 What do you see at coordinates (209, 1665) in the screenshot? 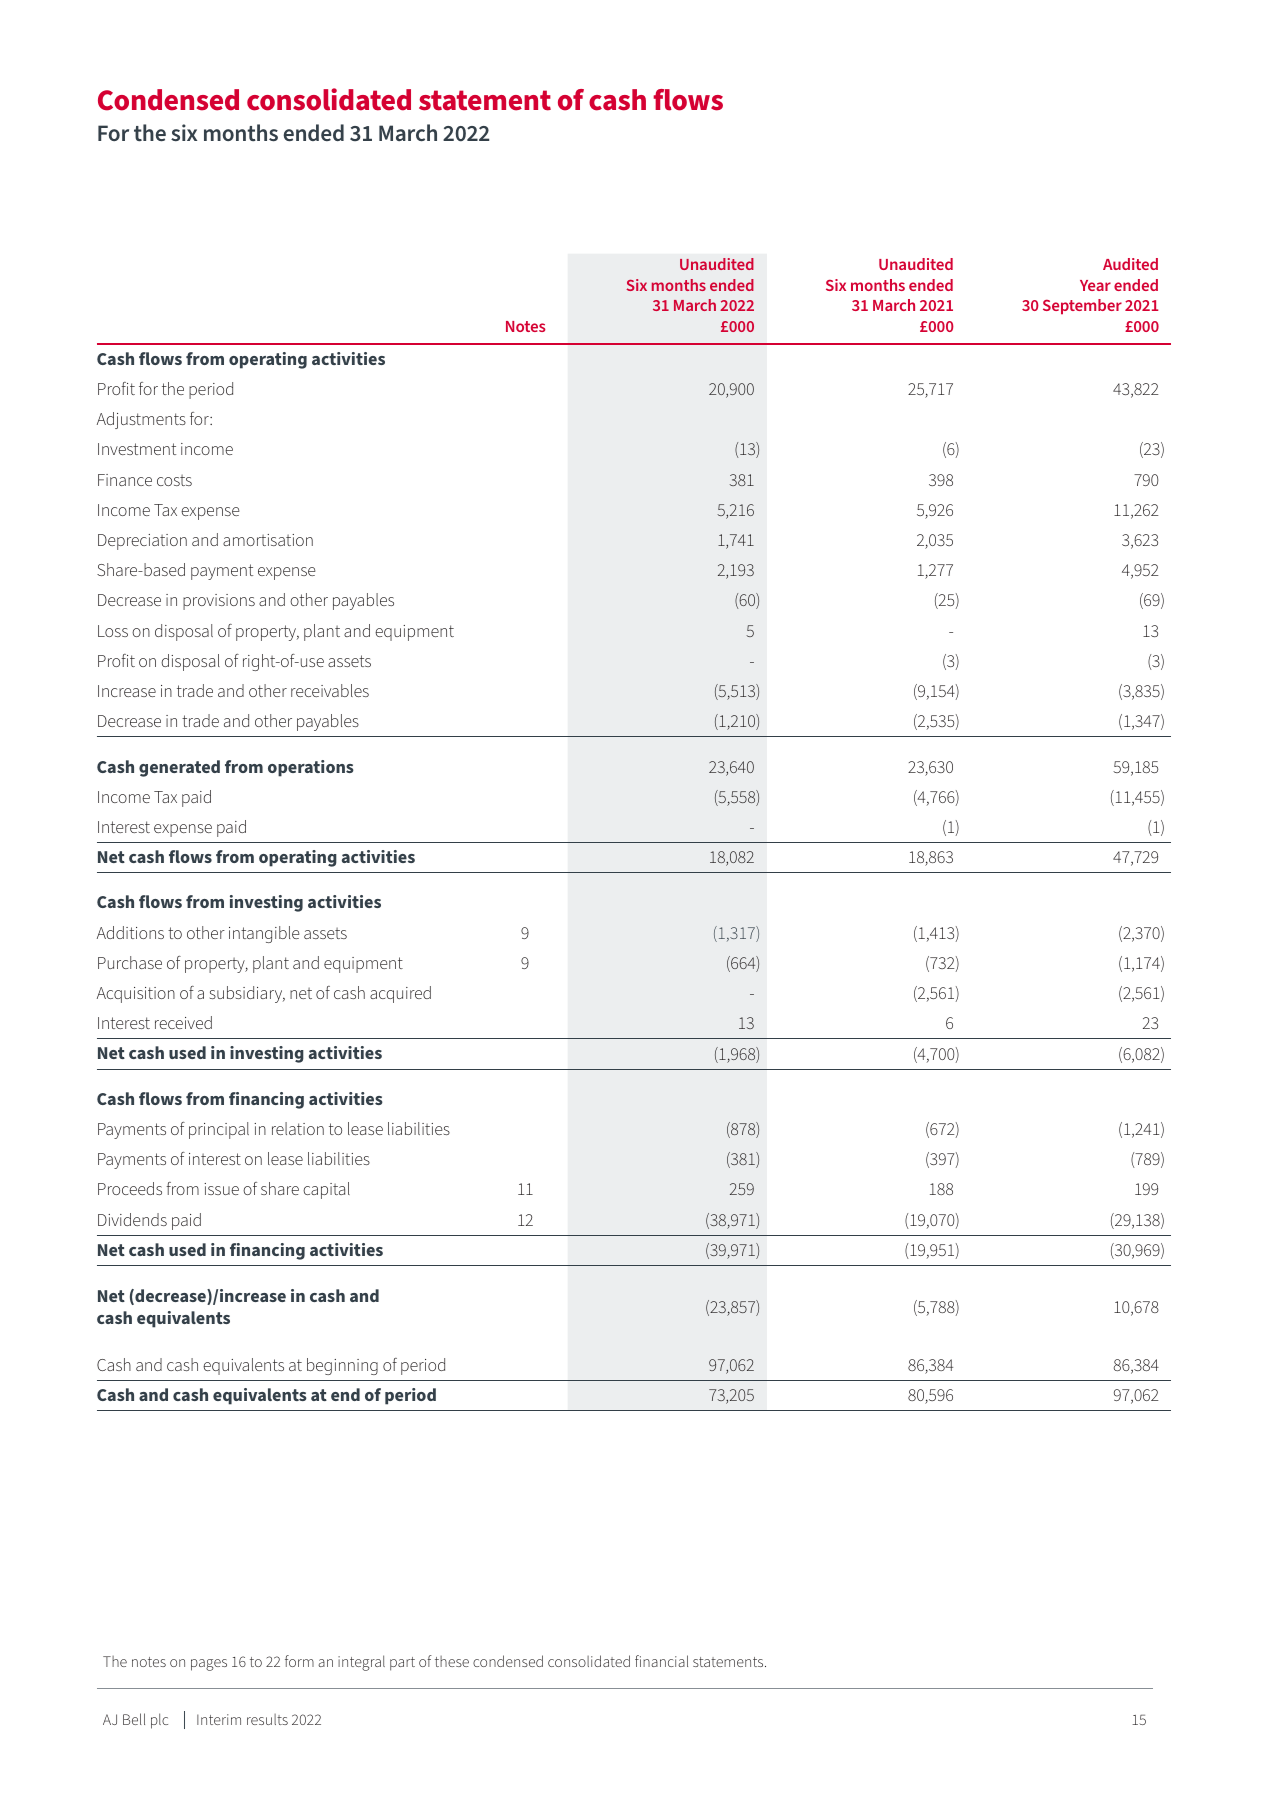
I see `pages` at bounding box center [209, 1665].
